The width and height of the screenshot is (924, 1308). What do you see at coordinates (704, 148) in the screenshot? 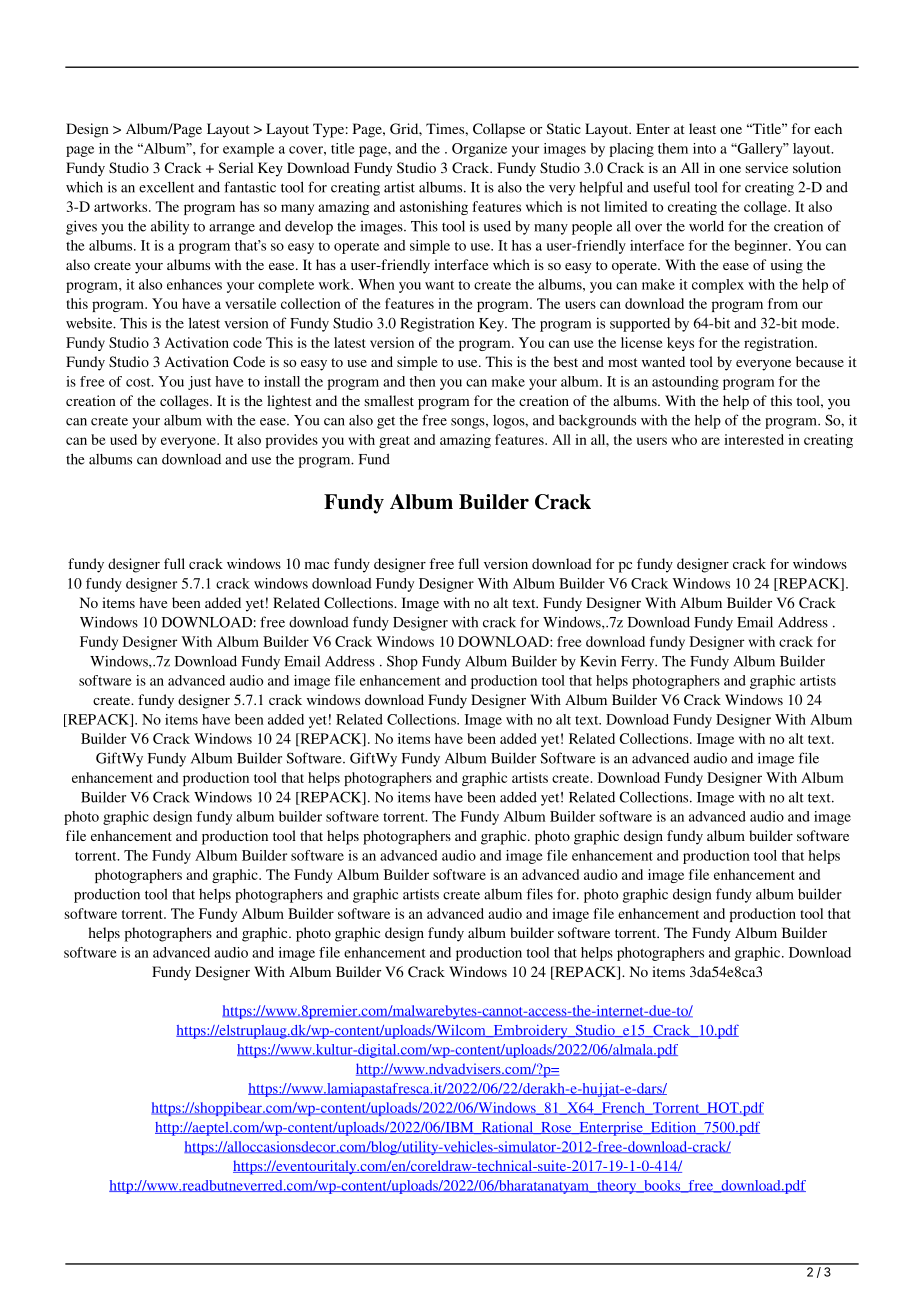
I see `into` at bounding box center [704, 148].
